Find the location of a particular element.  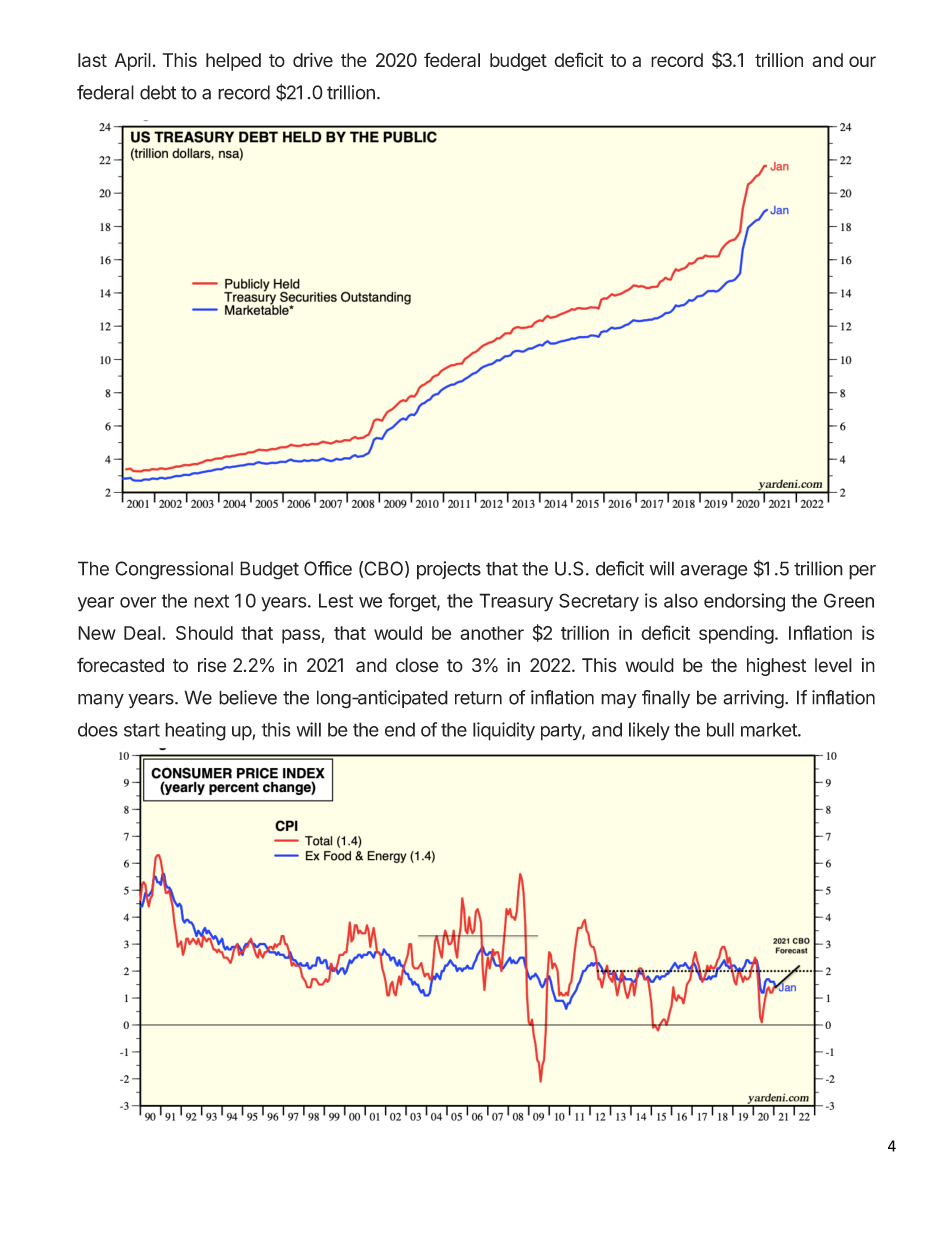

return is located at coordinates (478, 698).
